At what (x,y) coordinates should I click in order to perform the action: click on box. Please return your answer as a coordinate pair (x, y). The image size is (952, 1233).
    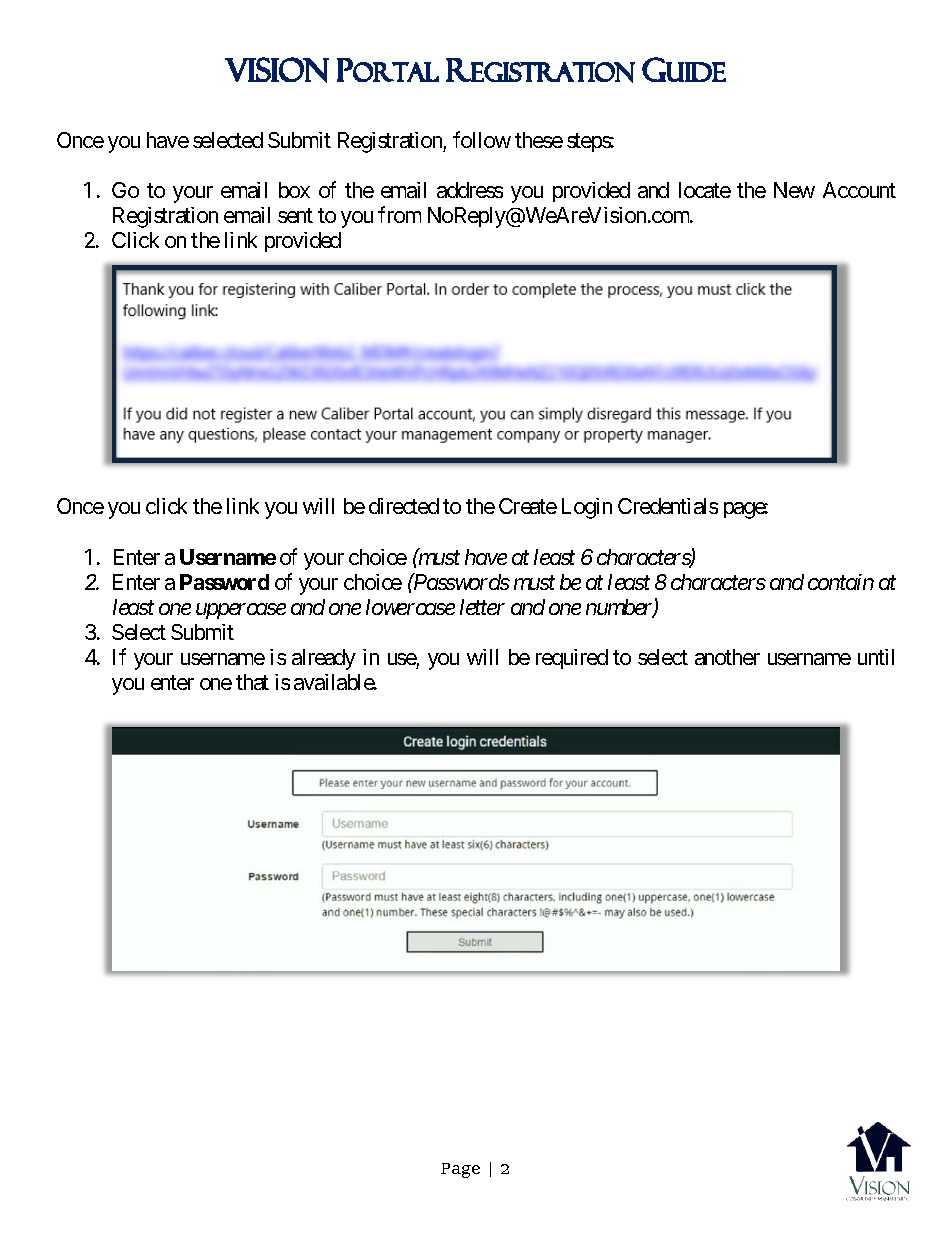
    Looking at the image, I should click on (294, 190).
